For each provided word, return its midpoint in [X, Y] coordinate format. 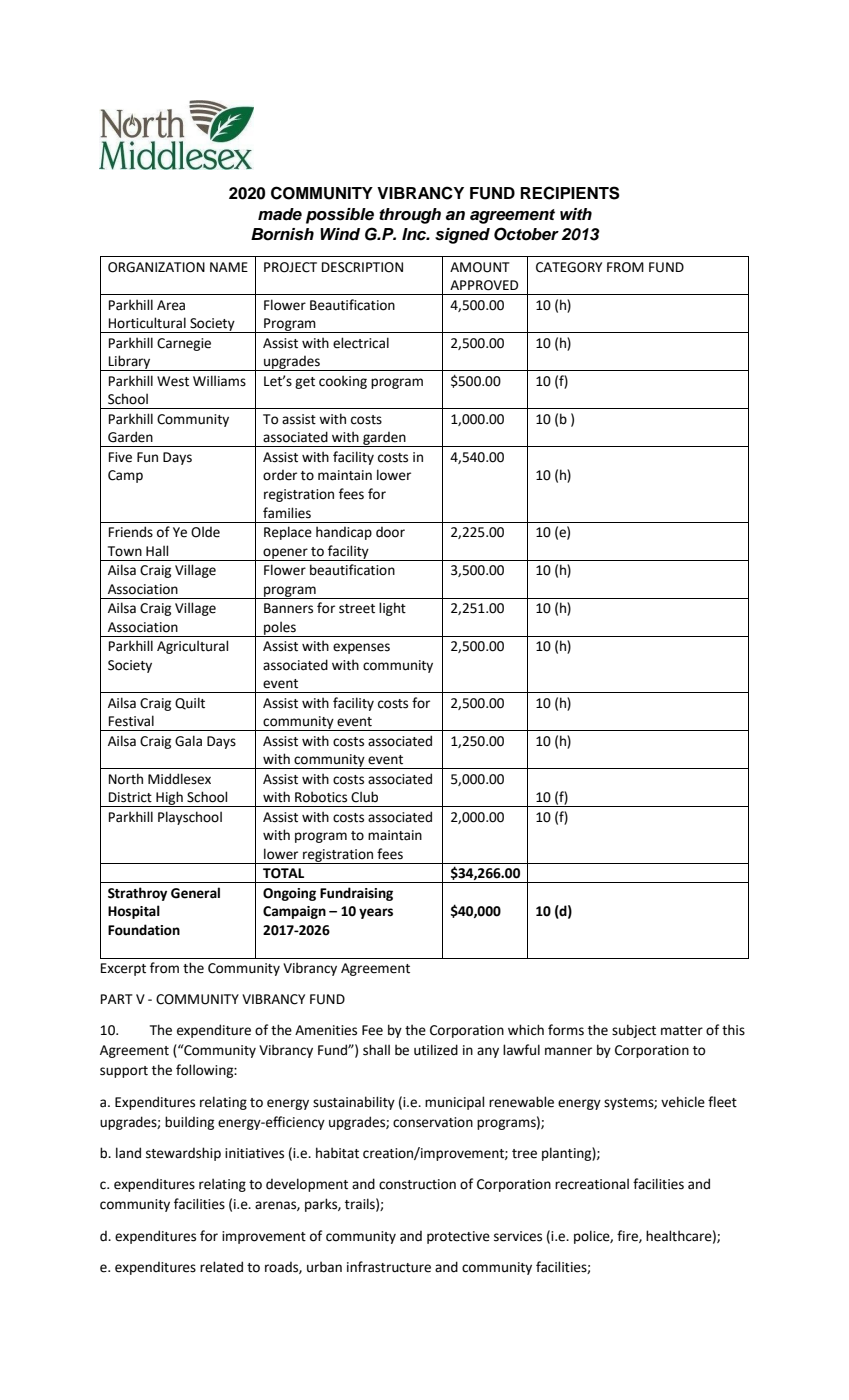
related [221, 1267]
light [392, 609]
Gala [188, 741]
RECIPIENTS [570, 193]
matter [682, 1031]
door [390, 532]
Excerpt [123, 969]
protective [458, 1237]
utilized [436, 1050]
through [410, 216]
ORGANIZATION [156, 267]
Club [364, 797]
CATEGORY [569, 267]
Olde [205, 532]
